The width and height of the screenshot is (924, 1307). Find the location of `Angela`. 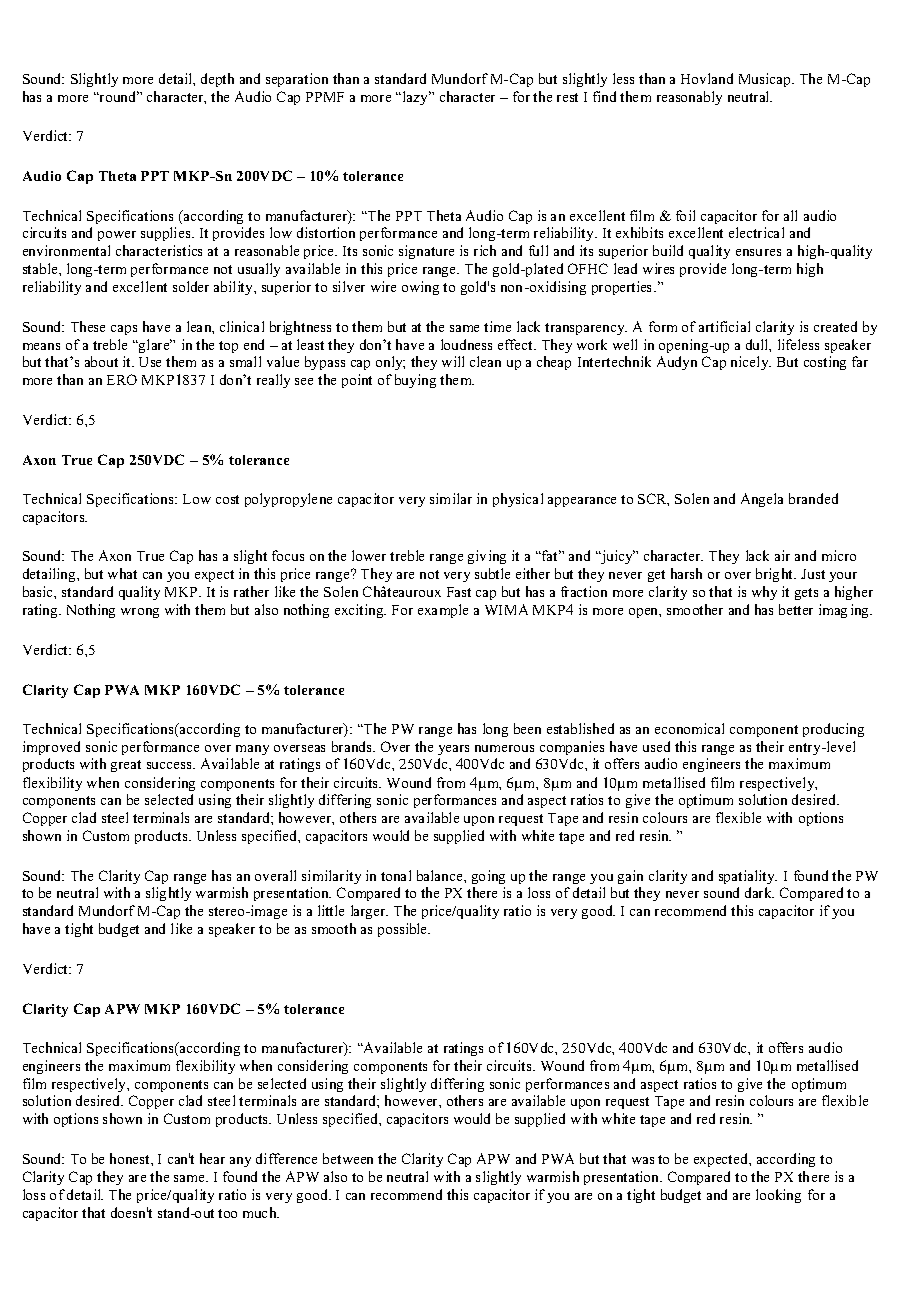

Angela is located at coordinates (762, 500).
